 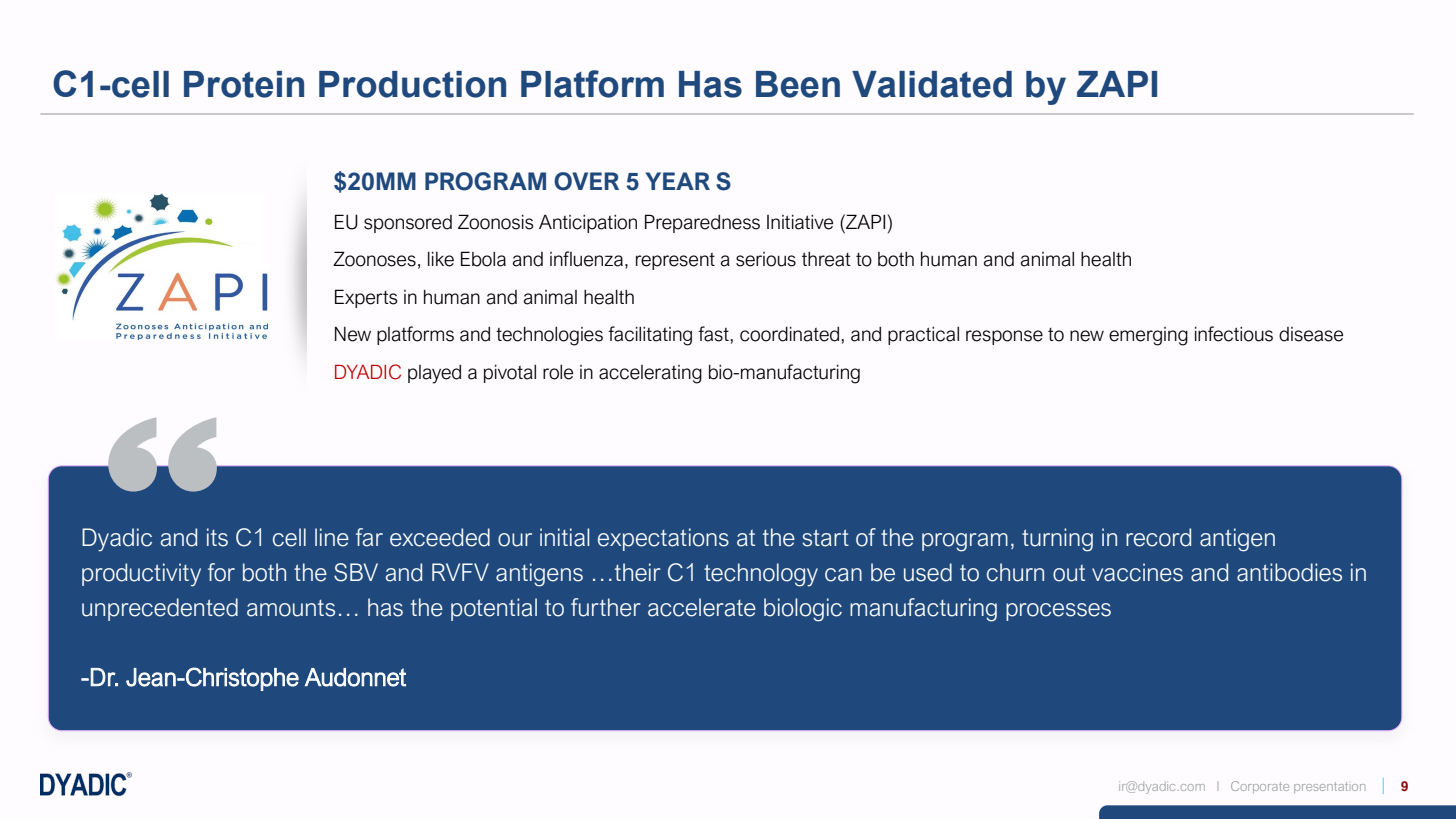 I want to click on Protein, so click(x=244, y=84).
